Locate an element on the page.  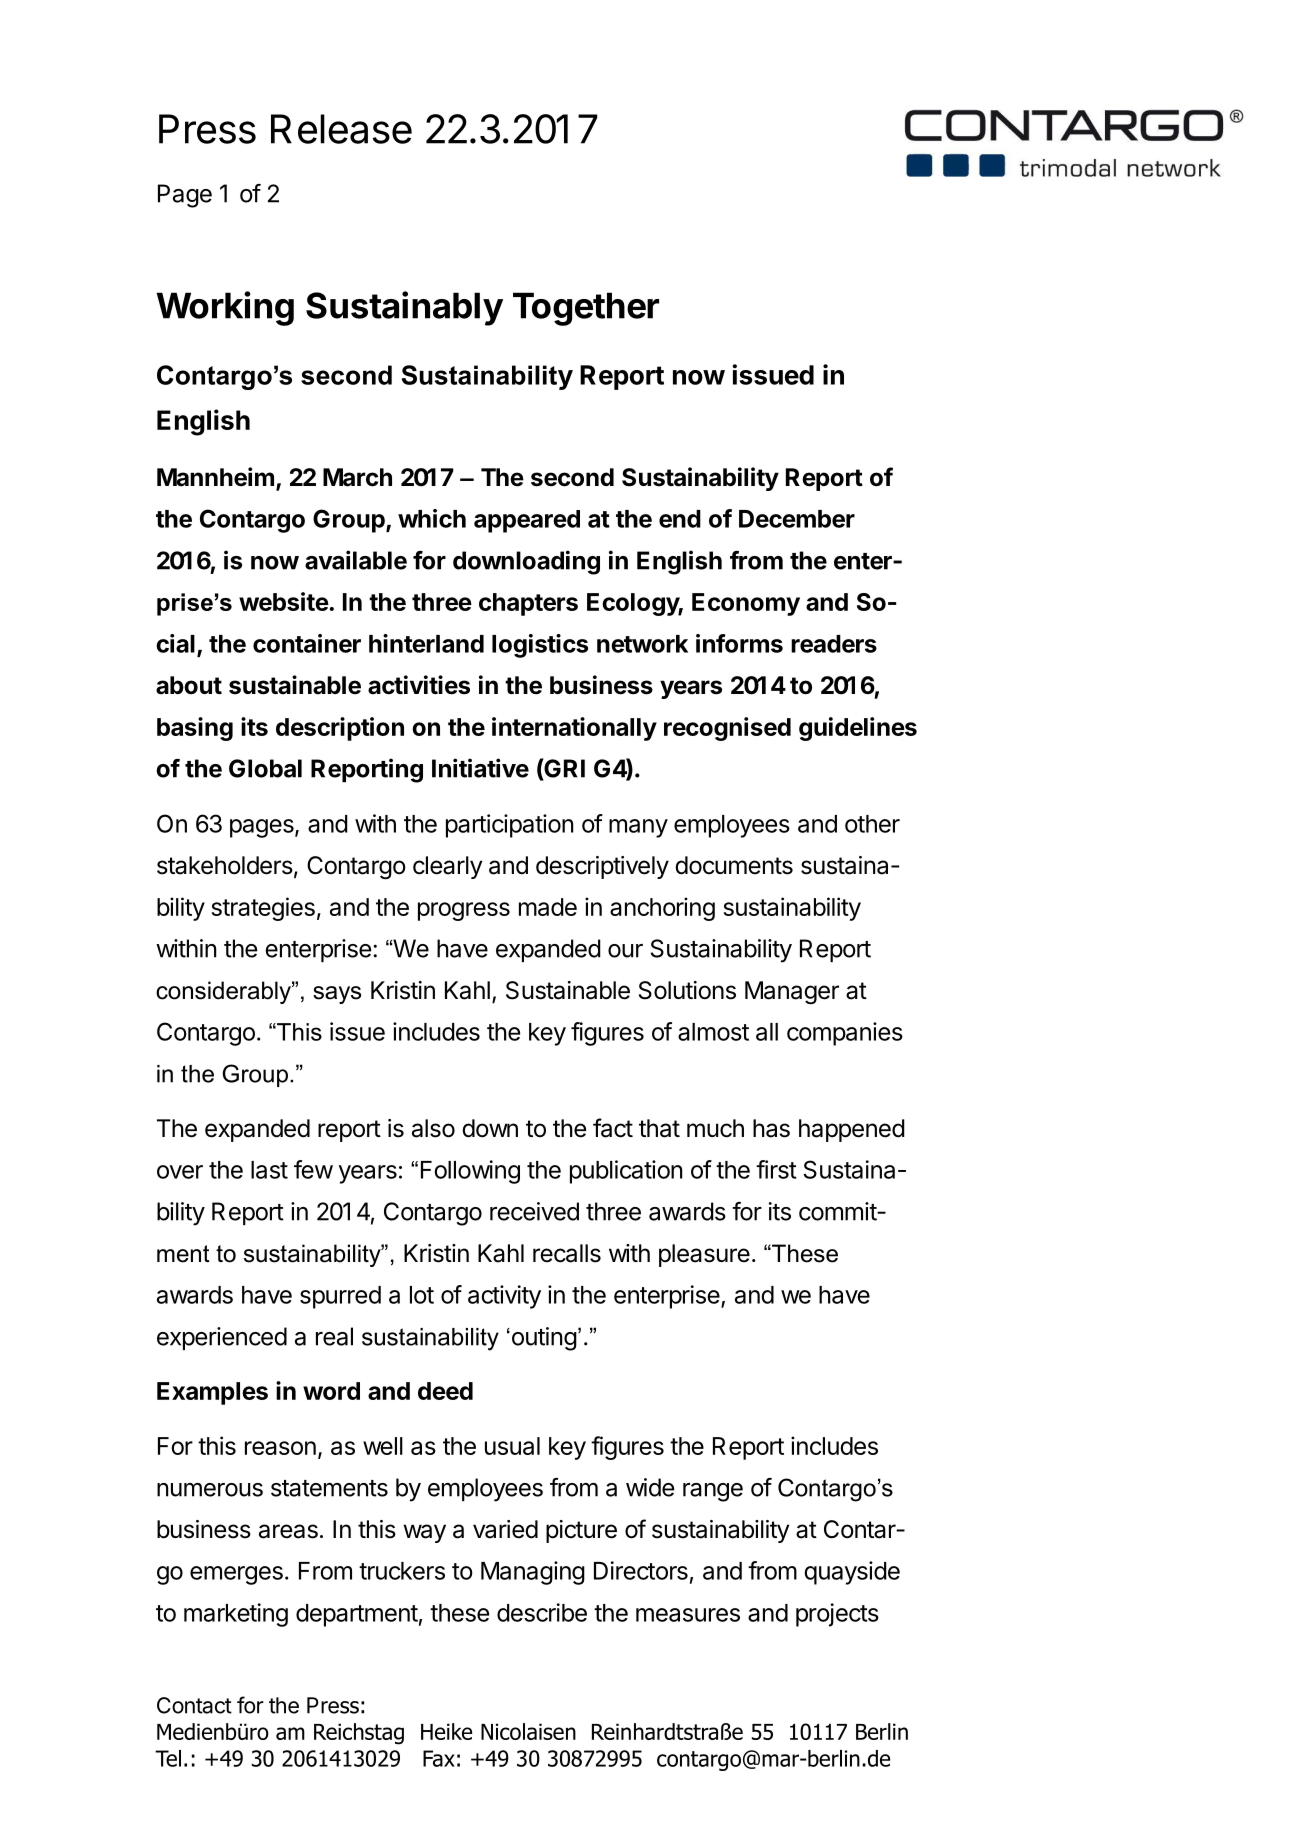
first is located at coordinates (776, 1169).
